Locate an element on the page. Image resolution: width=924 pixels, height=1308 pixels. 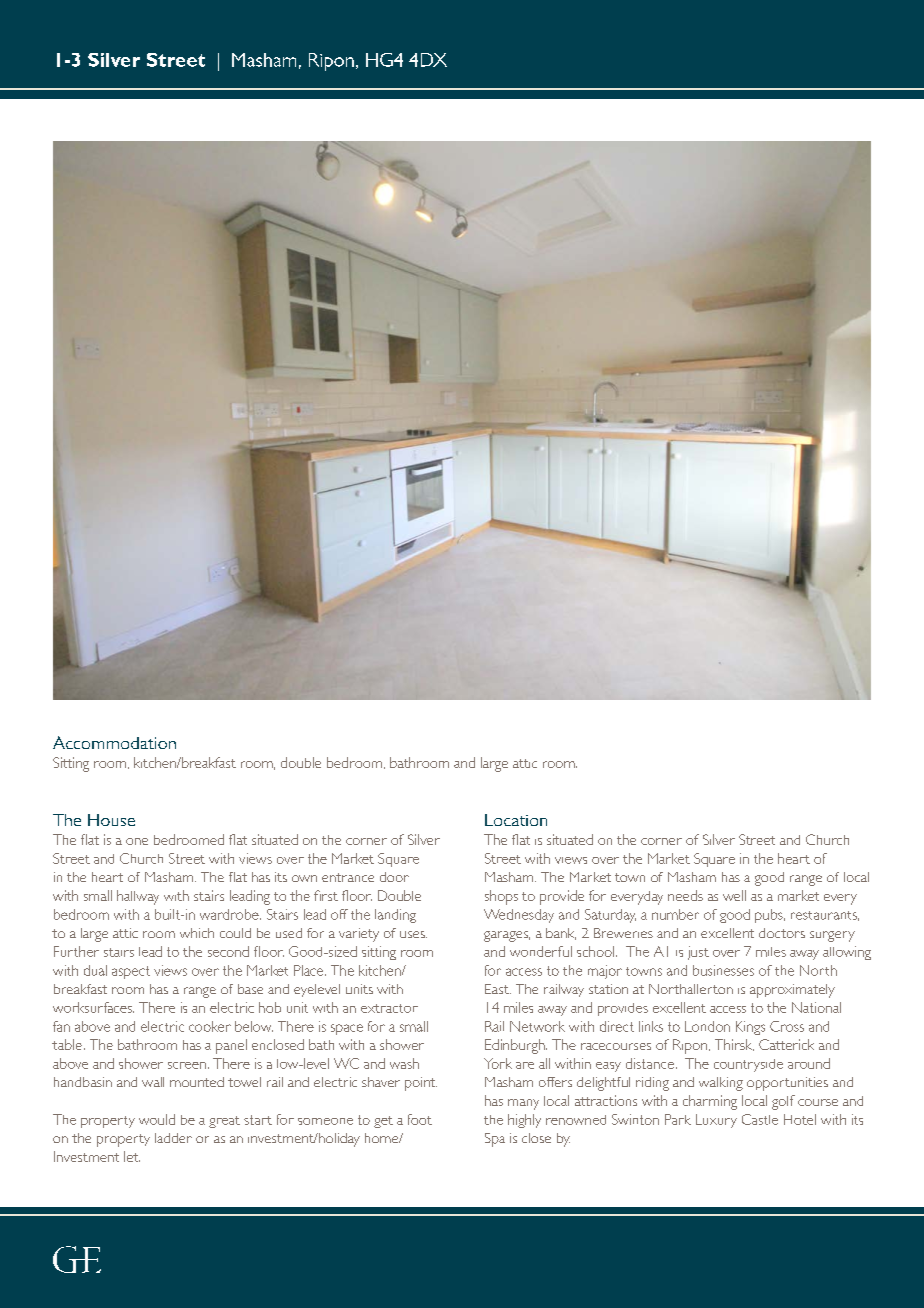
uses is located at coordinates (413, 934).
